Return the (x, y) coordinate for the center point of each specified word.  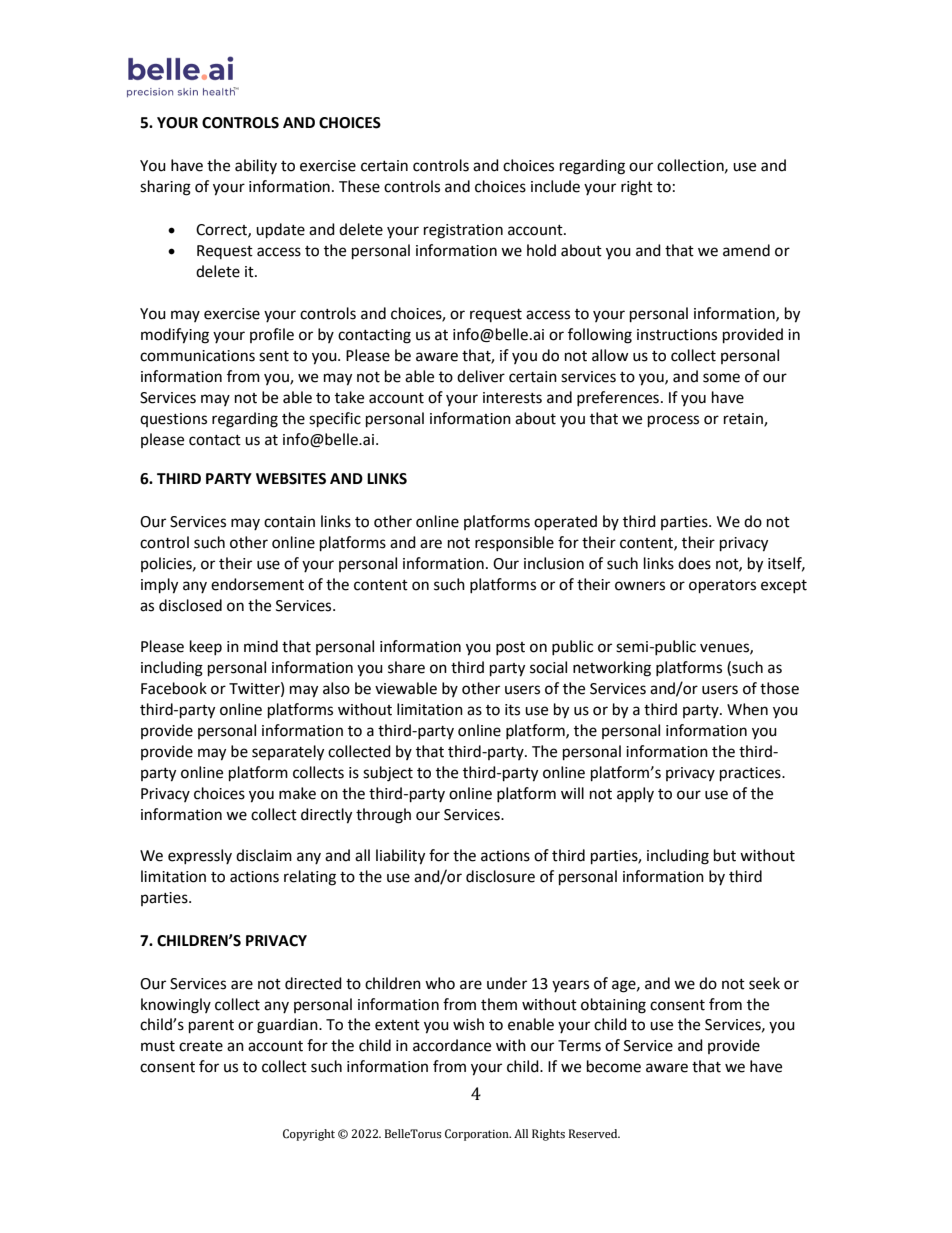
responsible (514, 543)
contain (289, 522)
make (297, 793)
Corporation (478, 1135)
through (383, 816)
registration (463, 231)
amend (746, 250)
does (694, 563)
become (614, 1066)
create (201, 1046)
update (280, 231)
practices (751, 774)
